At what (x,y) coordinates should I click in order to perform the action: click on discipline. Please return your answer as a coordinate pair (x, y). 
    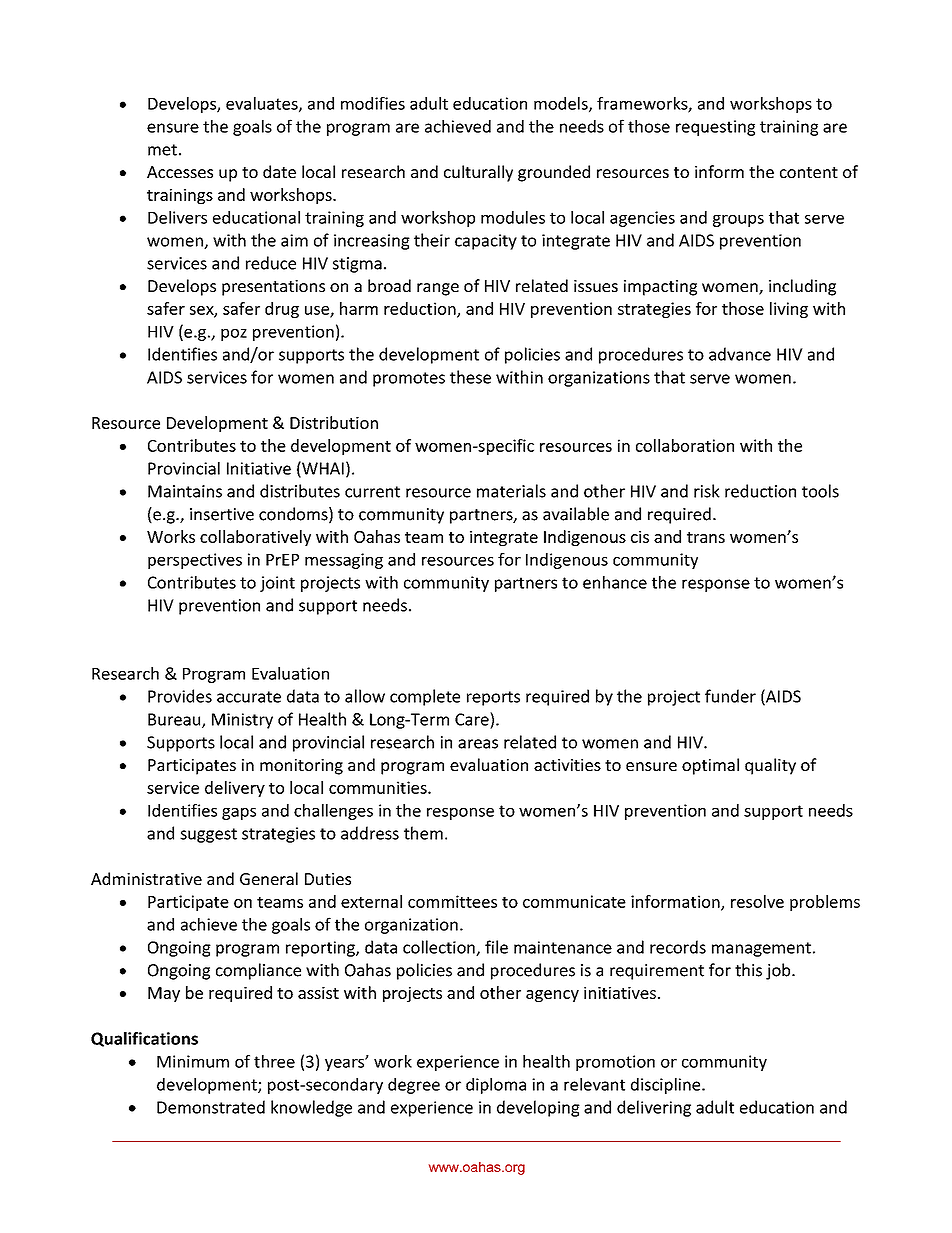
    Looking at the image, I should click on (667, 1086).
